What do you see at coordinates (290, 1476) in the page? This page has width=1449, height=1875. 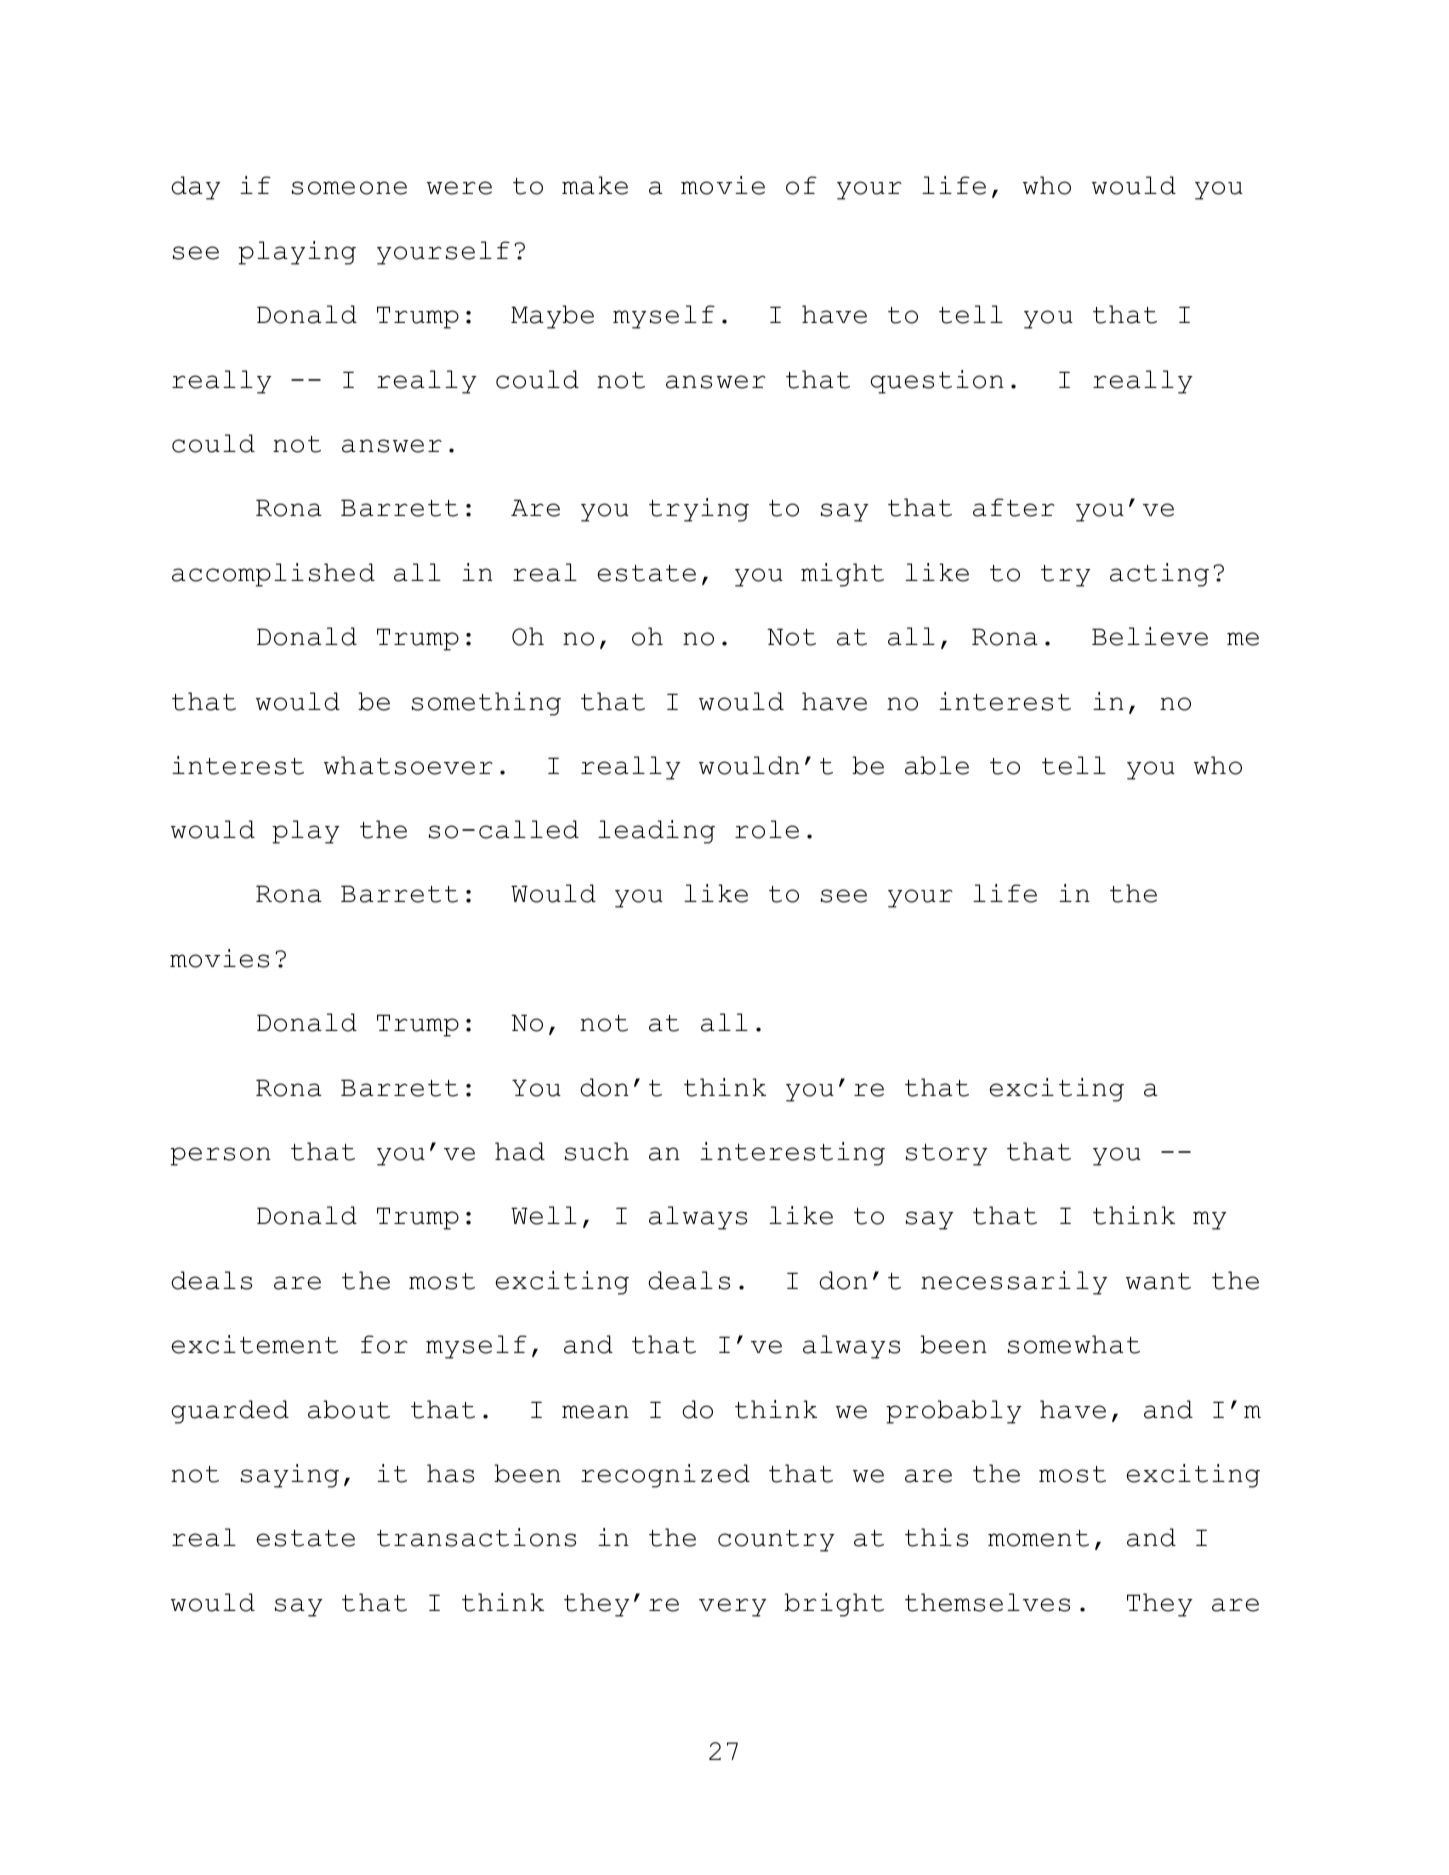 I see `saying` at bounding box center [290, 1476].
